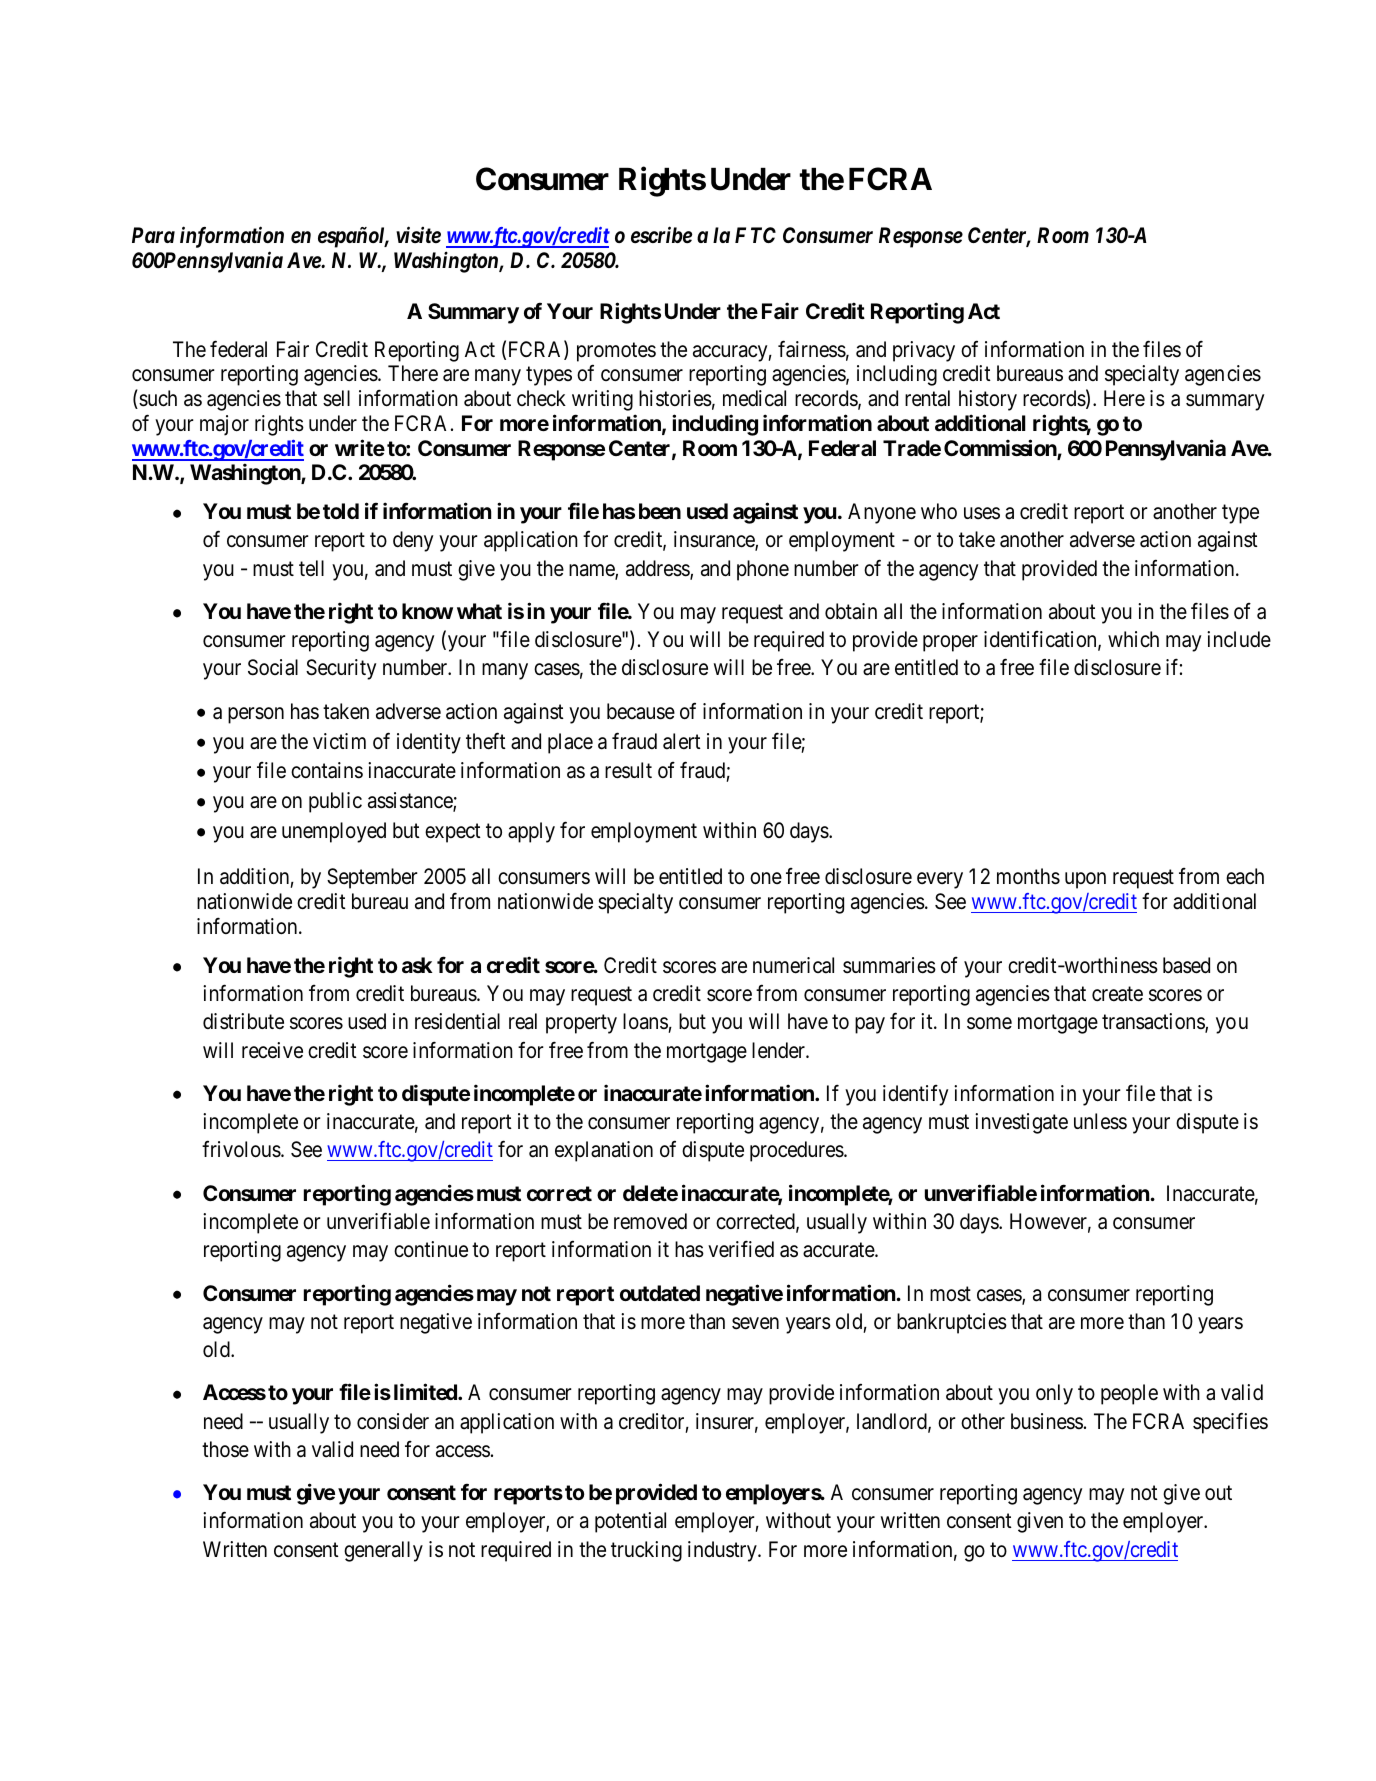  What do you see at coordinates (153, 235) in the image?
I see `Para` at bounding box center [153, 235].
